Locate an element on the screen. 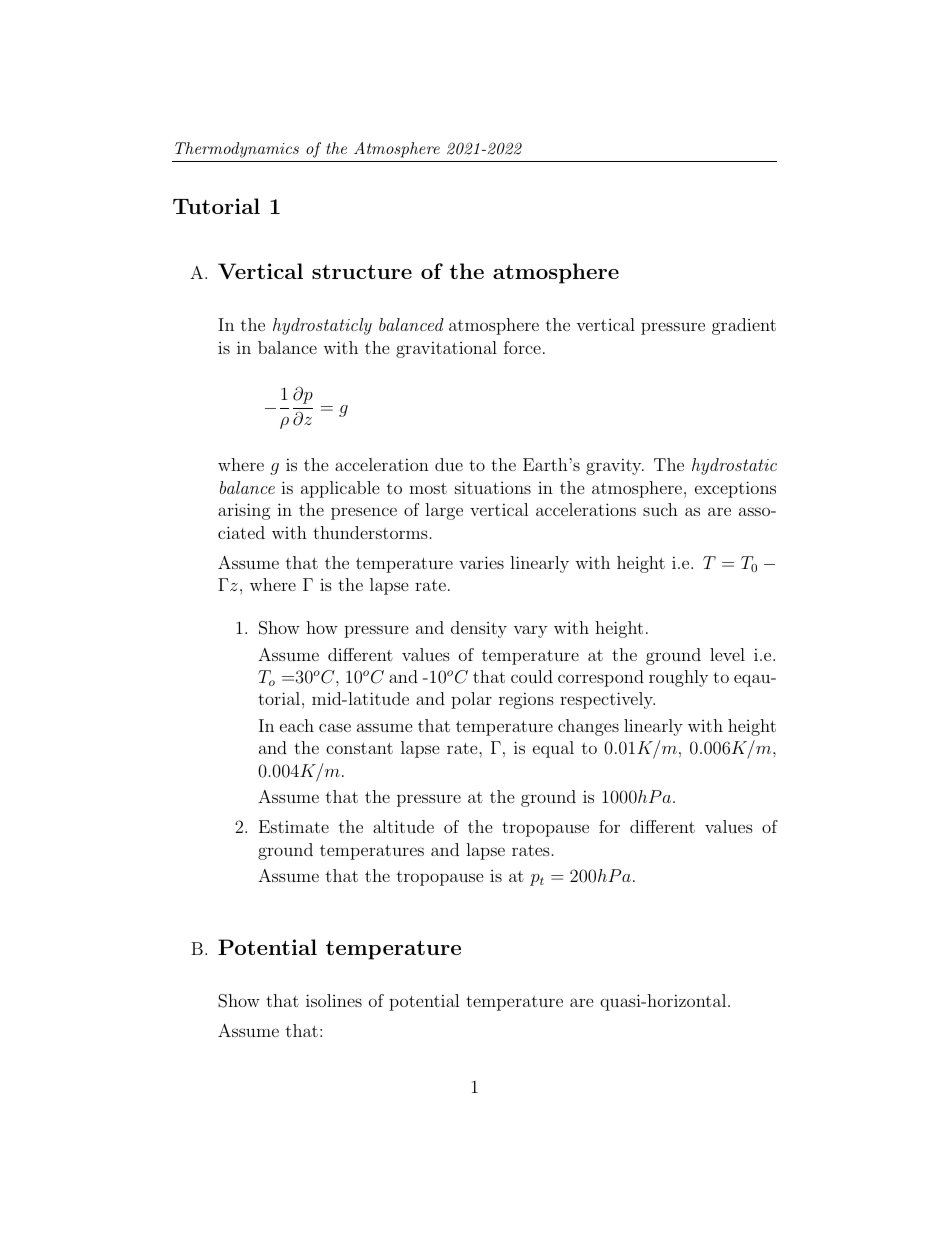 This screenshot has width=952, height=1233. gradient is located at coordinates (744, 326).
